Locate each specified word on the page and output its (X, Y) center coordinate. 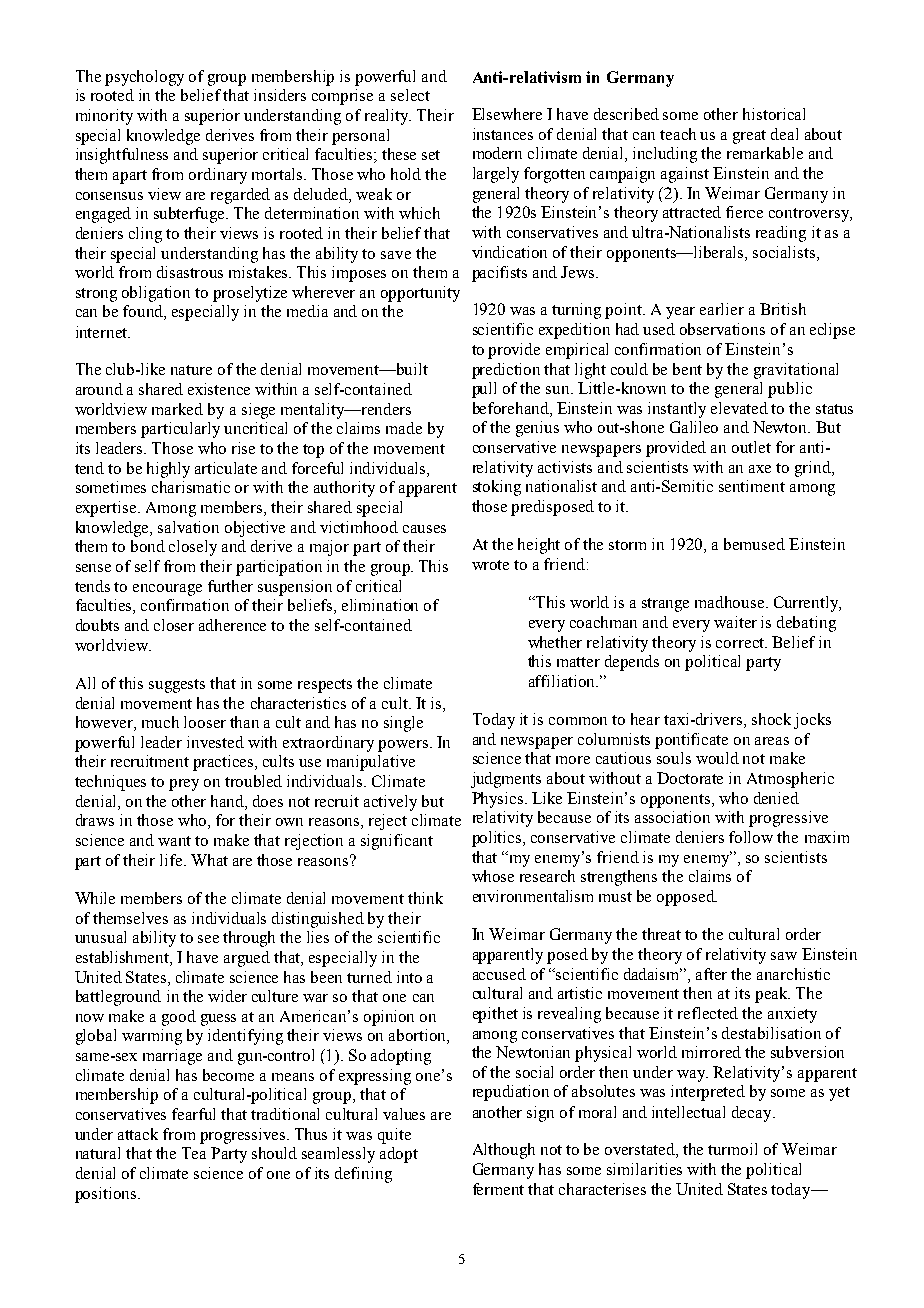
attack (138, 1134)
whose (493, 876)
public (790, 390)
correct (741, 643)
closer (174, 625)
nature (191, 370)
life (172, 860)
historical (774, 114)
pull (484, 390)
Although (504, 1151)
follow (751, 837)
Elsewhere (507, 114)
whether (555, 642)
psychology (144, 78)
